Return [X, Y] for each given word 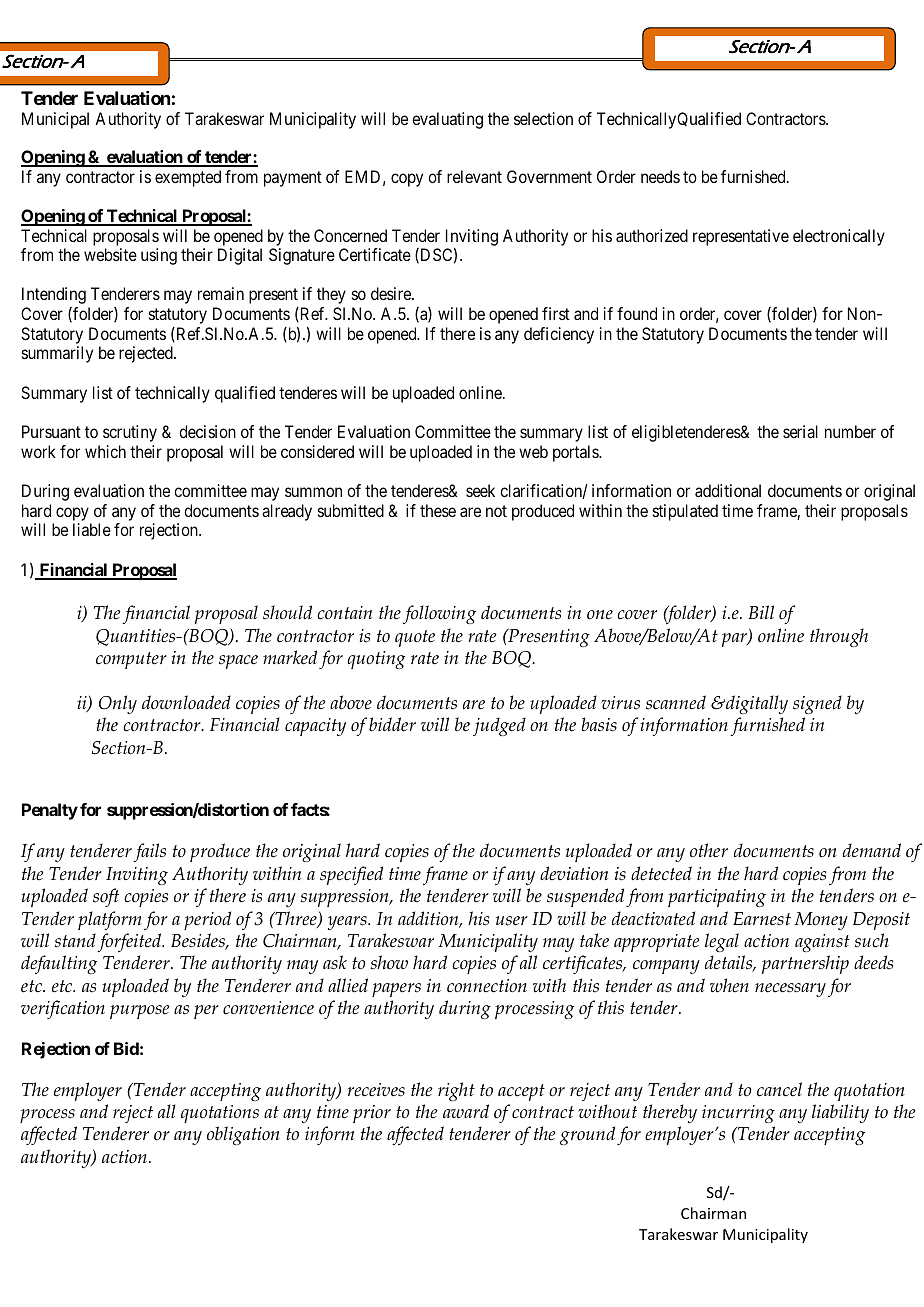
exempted [188, 178]
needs [660, 176]
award [466, 1111]
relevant [474, 176]
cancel [779, 1089]
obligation [243, 1135]
